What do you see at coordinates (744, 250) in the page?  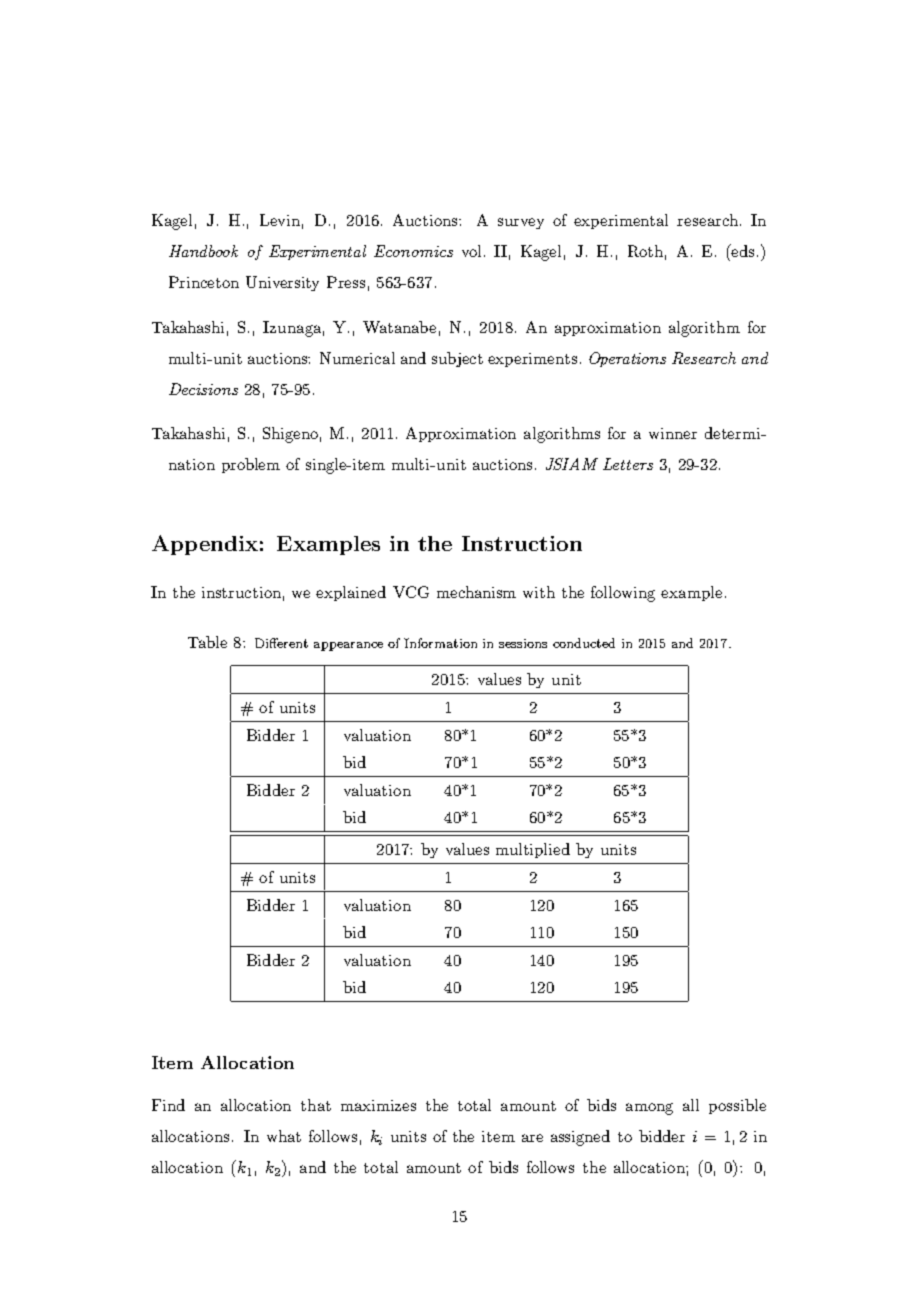 I see `eds` at bounding box center [744, 250].
